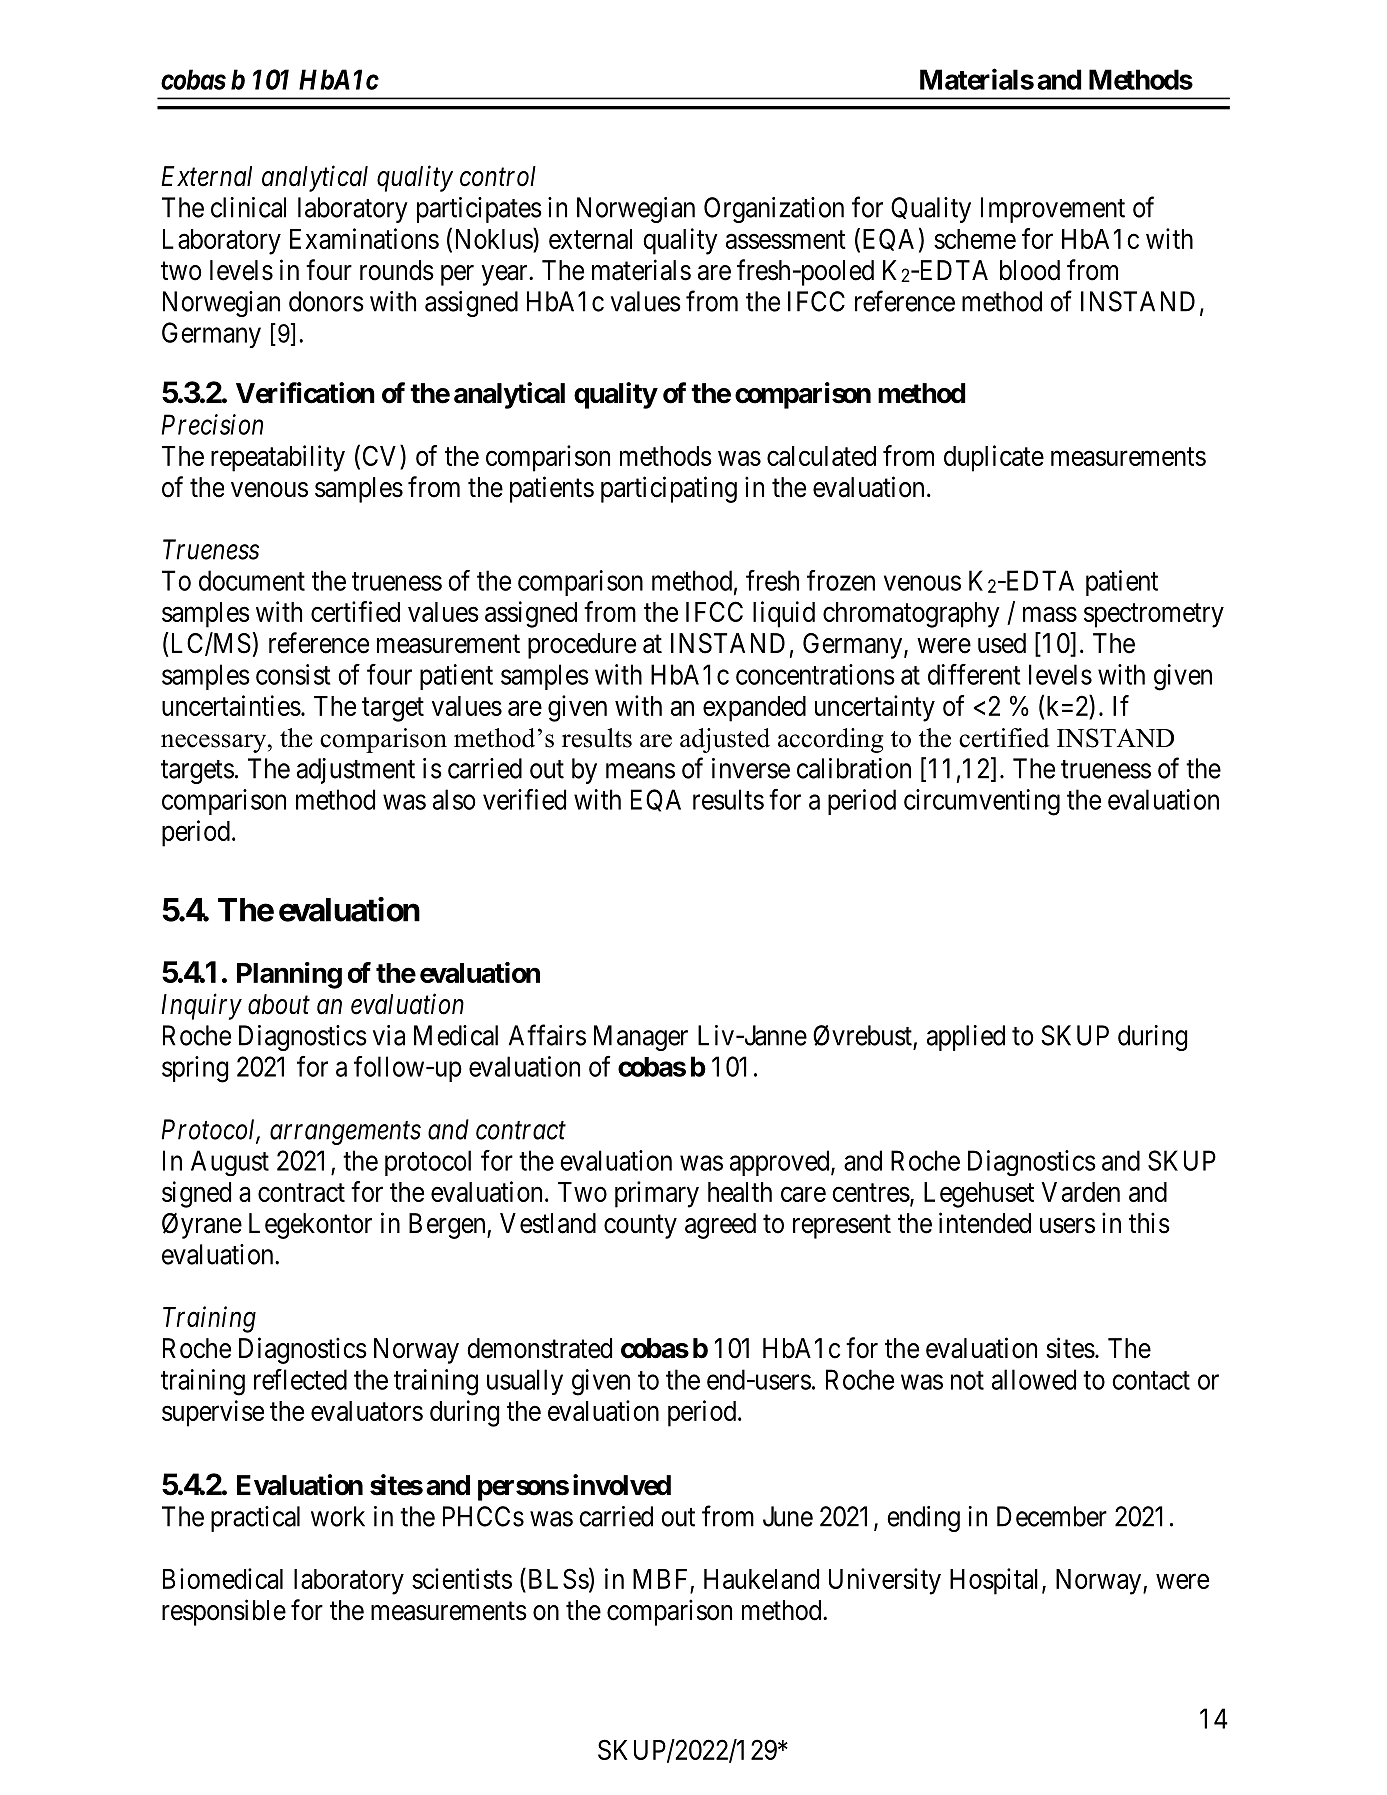 The height and width of the screenshot is (1795, 1387). I want to click on used, so click(1002, 643).
